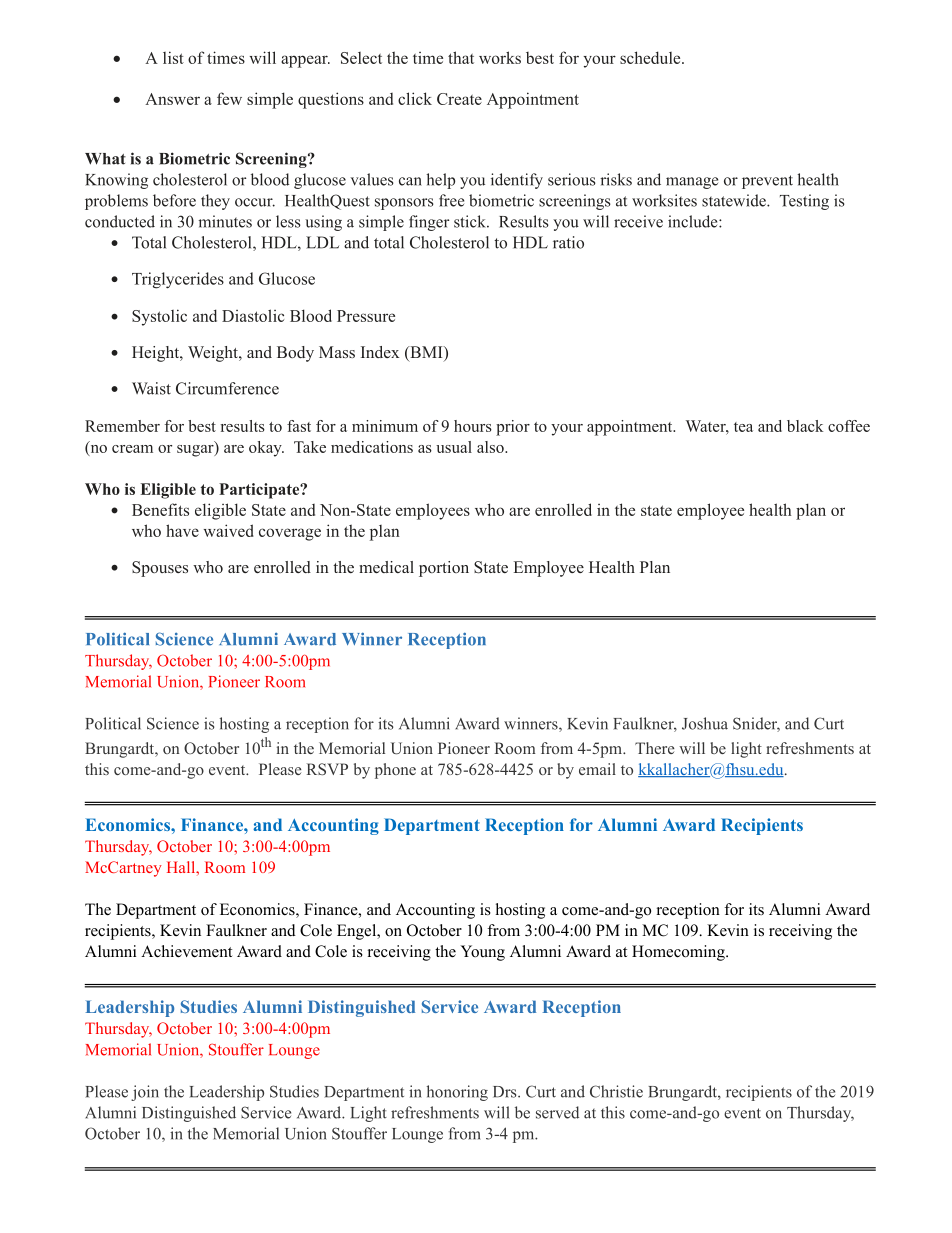 The image size is (952, 1233). I want to click on Answer, so click(172, 99).
